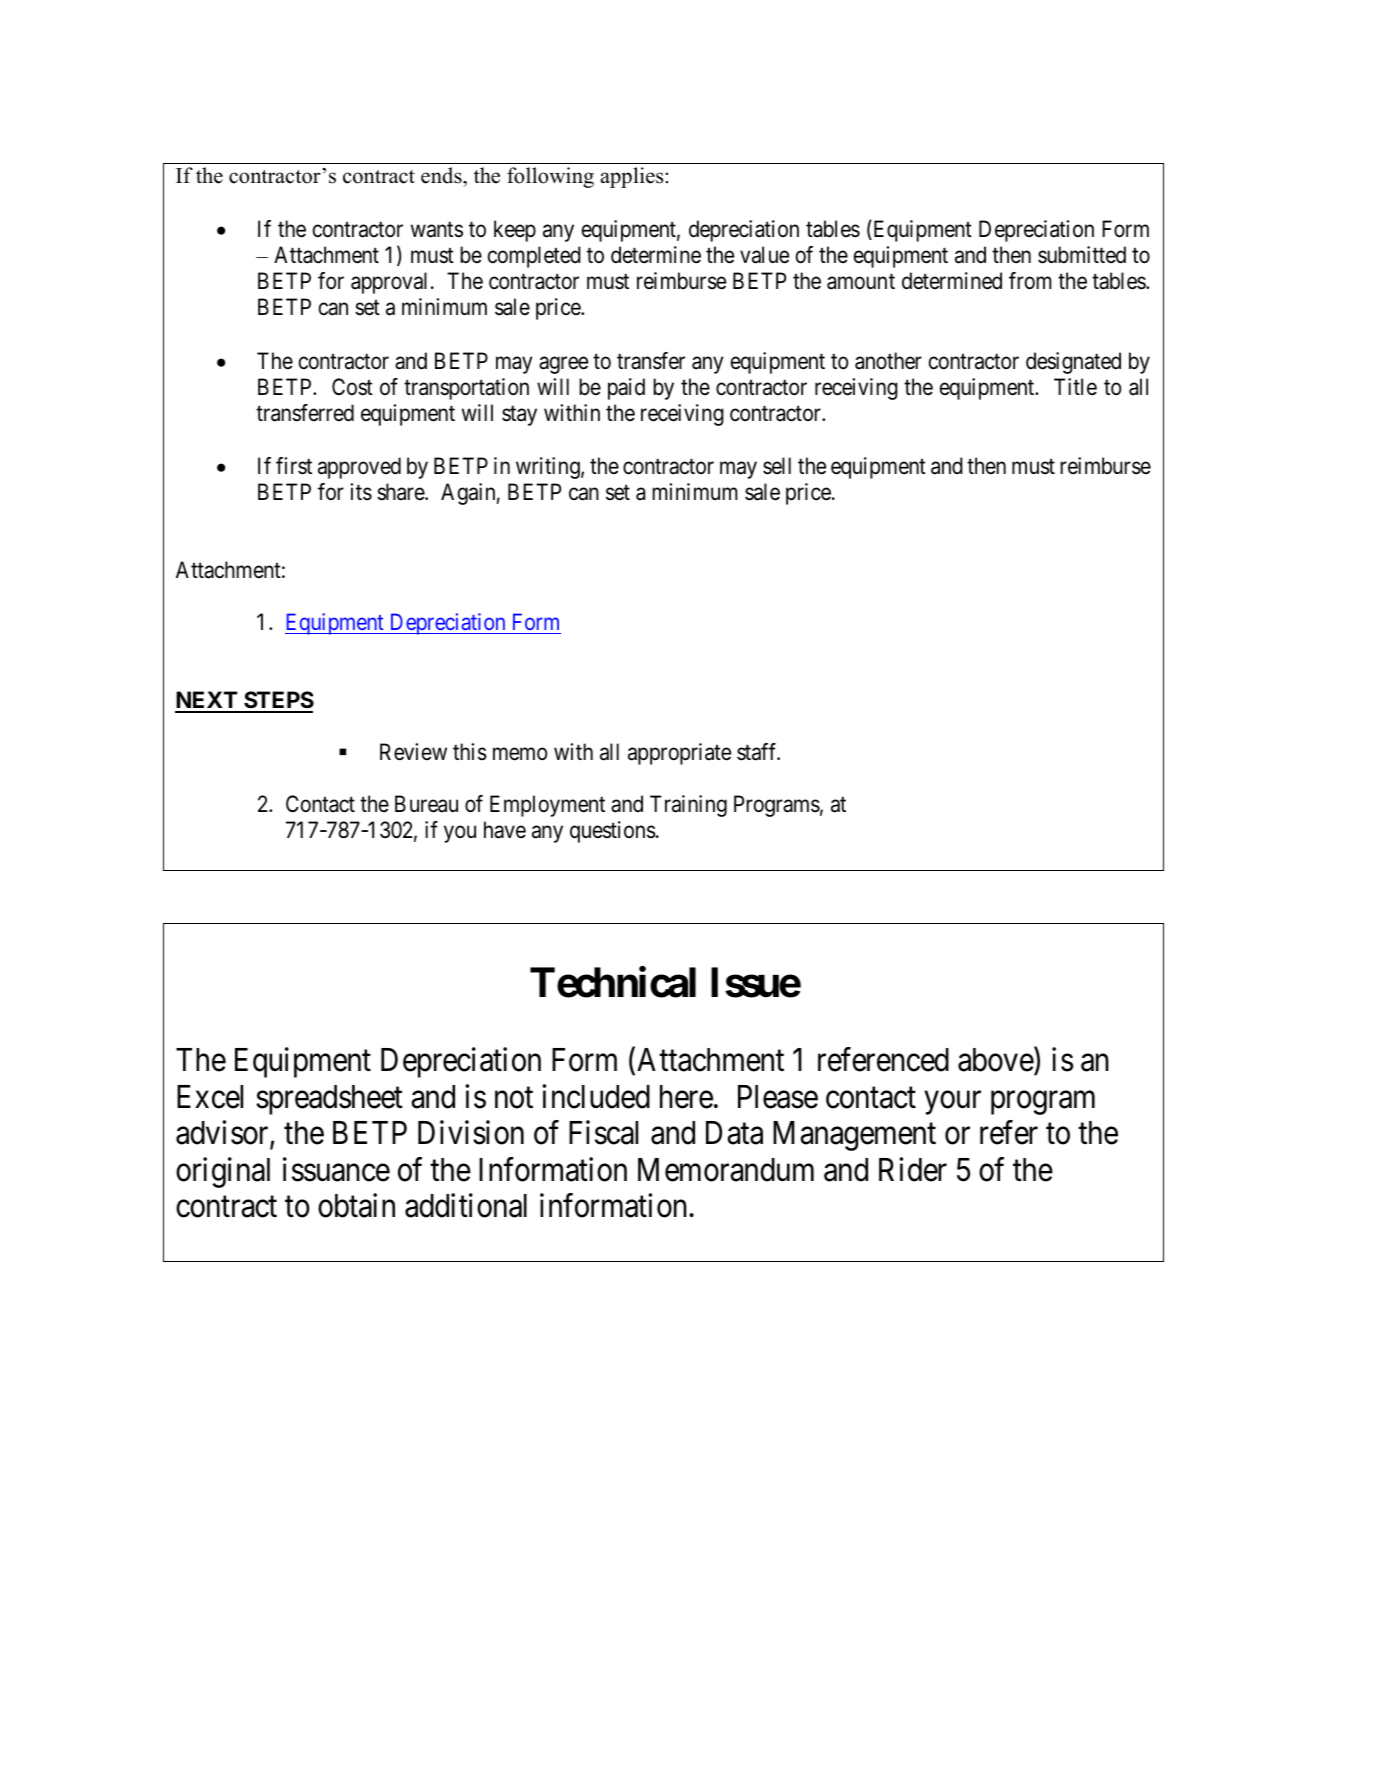 This screenshot has height=1788, width=1382. Describe the element at coordinates (437, 230) in the screenshot. I see `wants` at that location.
